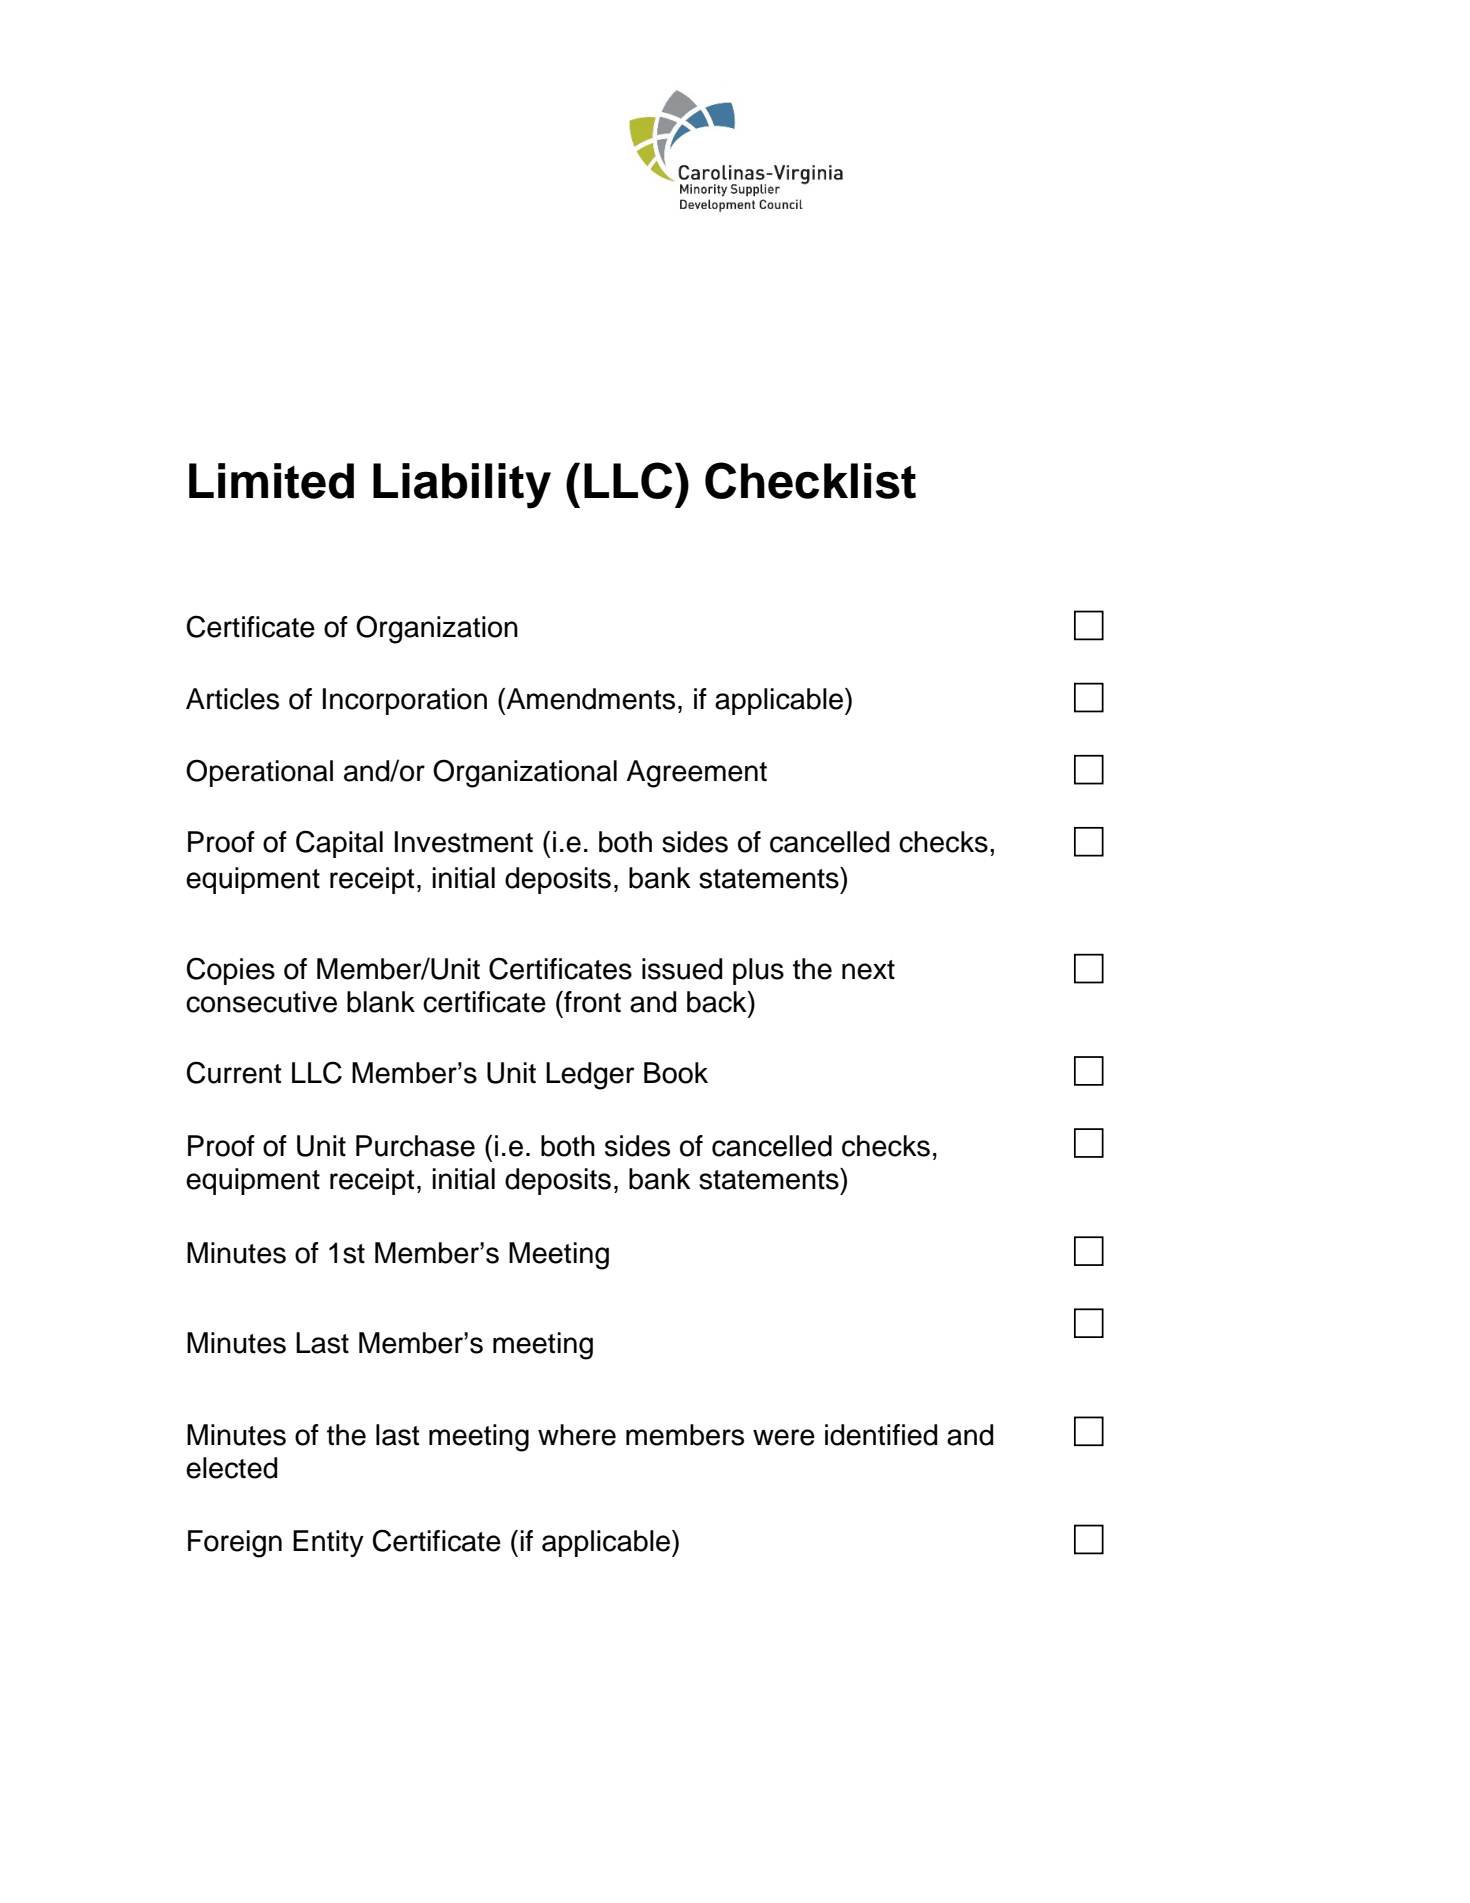 The width and height of the image is (1470, 1903). Describe the element at coordinates (462, 486) in the image. I see `Liability` at that location.
